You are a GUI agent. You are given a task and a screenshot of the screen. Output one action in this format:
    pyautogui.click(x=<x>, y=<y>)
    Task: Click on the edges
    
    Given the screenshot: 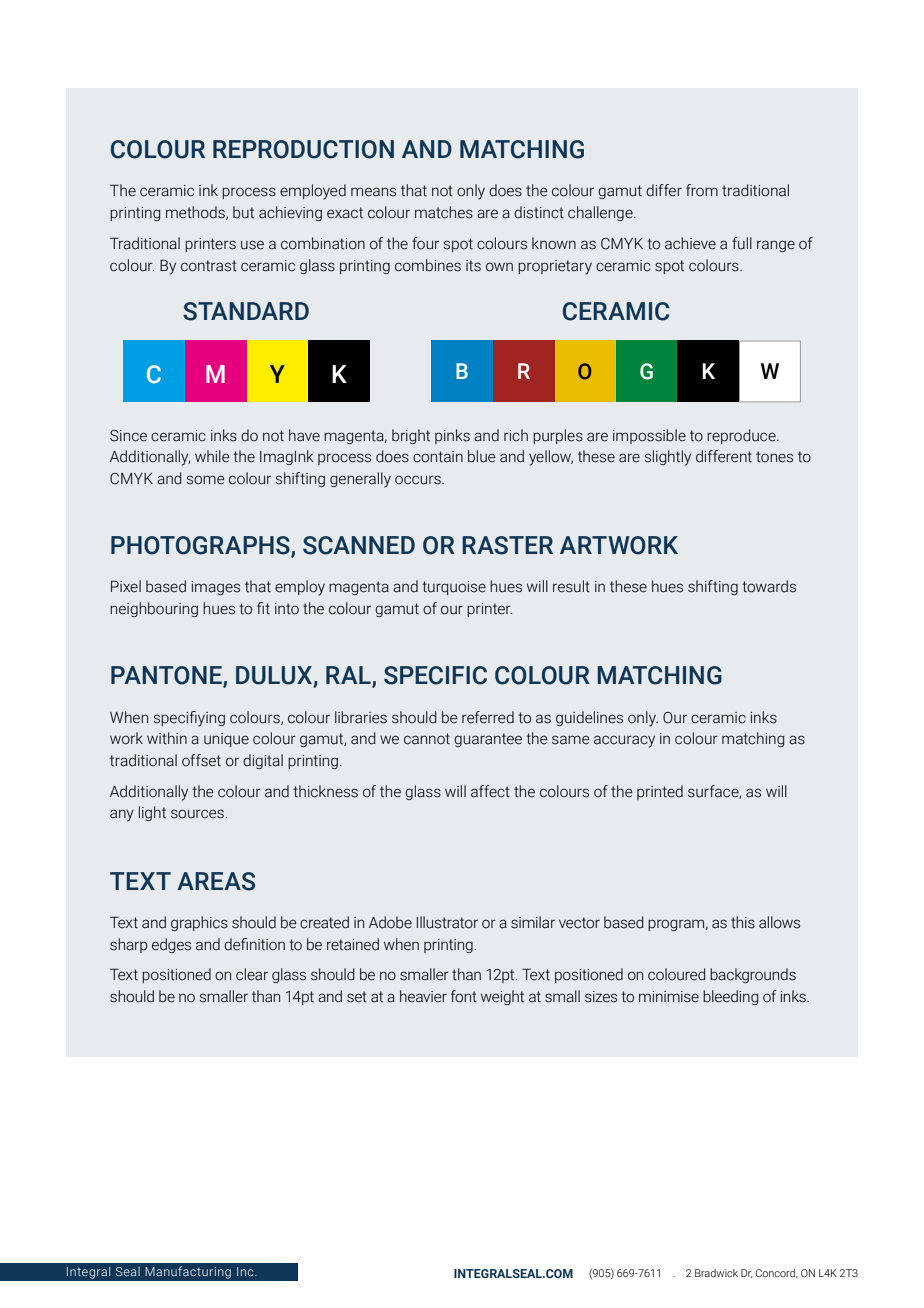 What is the action you would take?
    pyautogui.click(x=171, y=945)
